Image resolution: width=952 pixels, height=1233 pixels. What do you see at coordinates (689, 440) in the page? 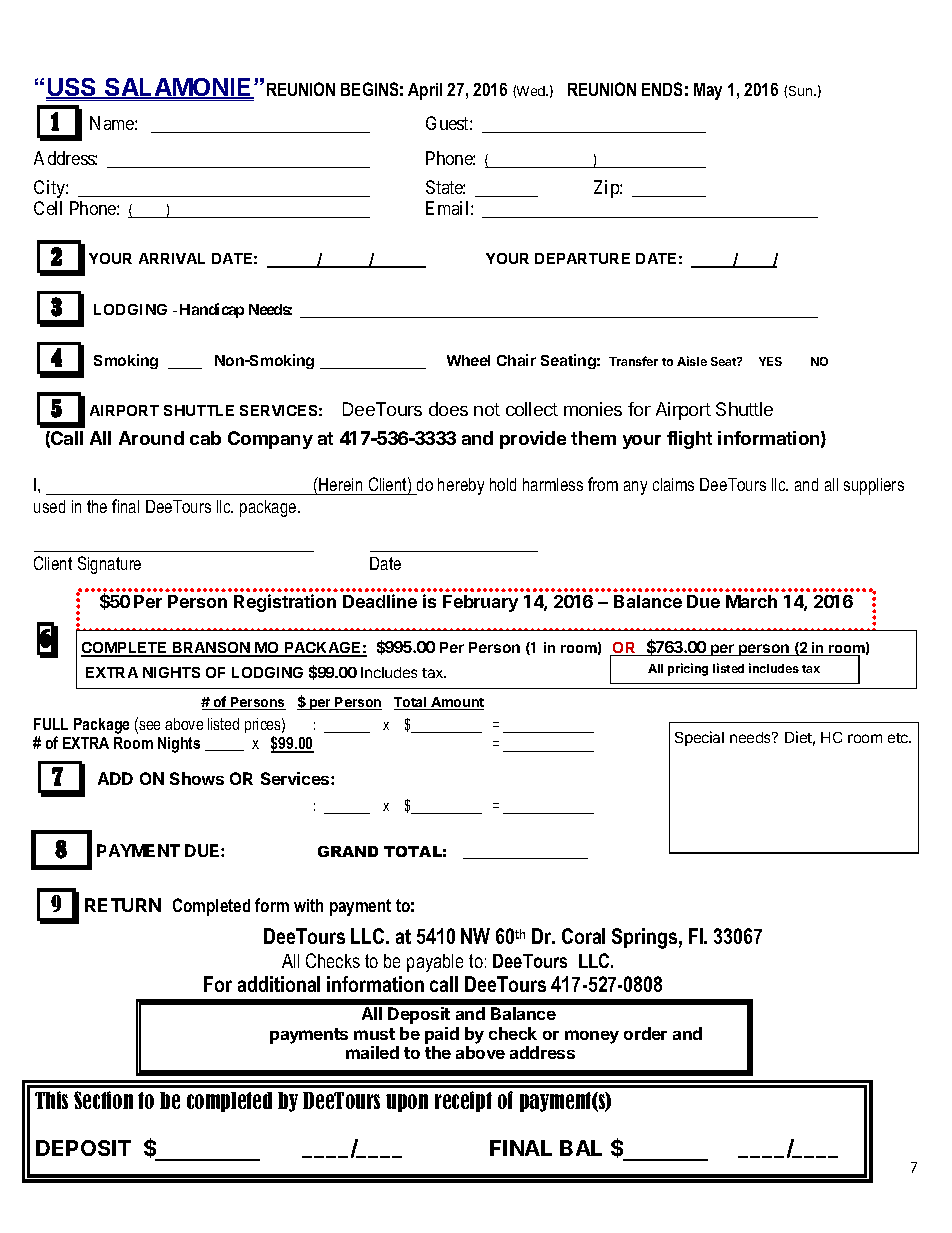
I see `flight` at bounding box center [689, 440].
